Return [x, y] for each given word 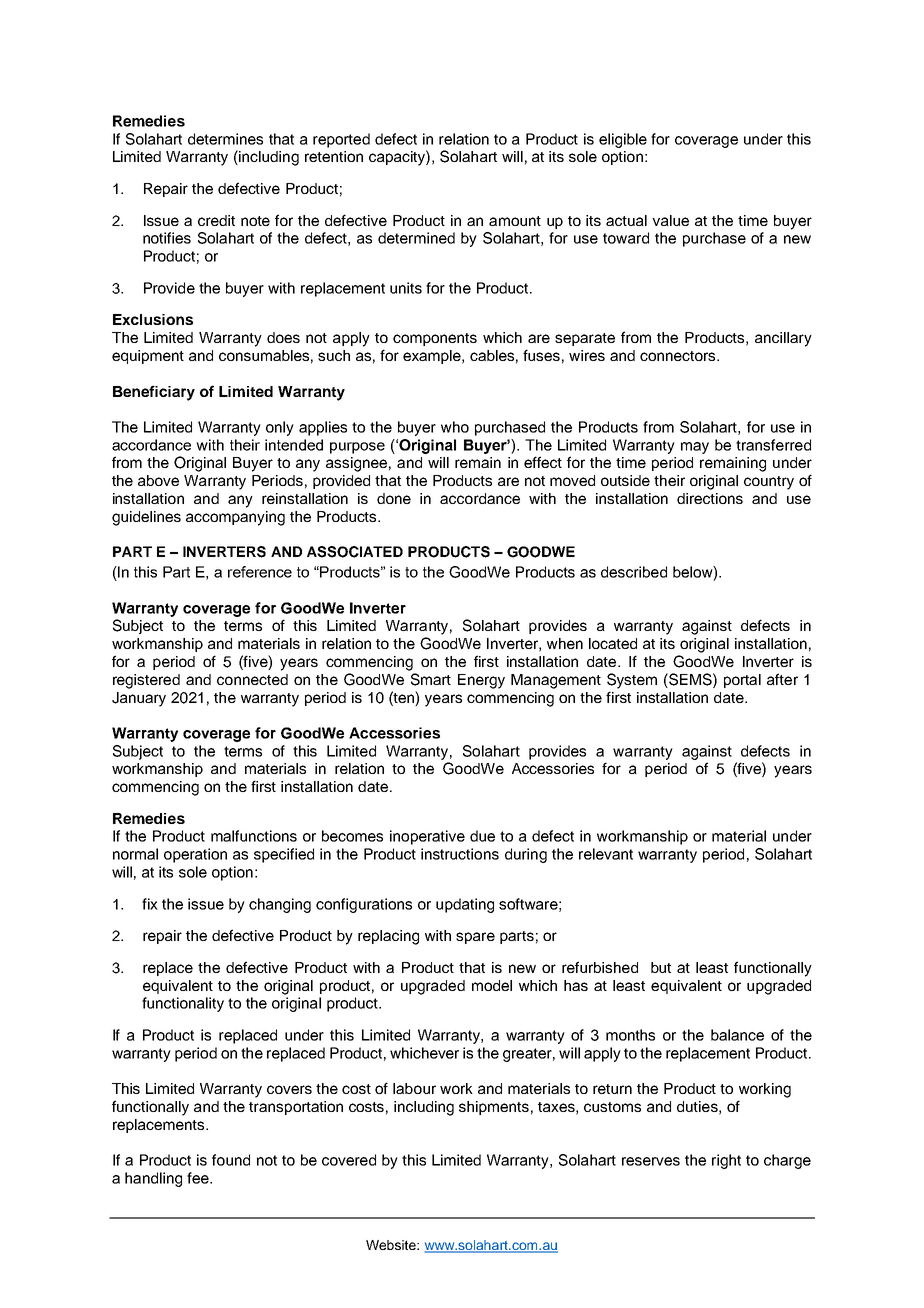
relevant [606, 854]
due [482, 836]
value [670, 220]
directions [710, 498]
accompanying [235, 518]
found [231, 1160]
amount [515, 221]
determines [225, 139]
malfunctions [254, 836]
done [394, 498]
